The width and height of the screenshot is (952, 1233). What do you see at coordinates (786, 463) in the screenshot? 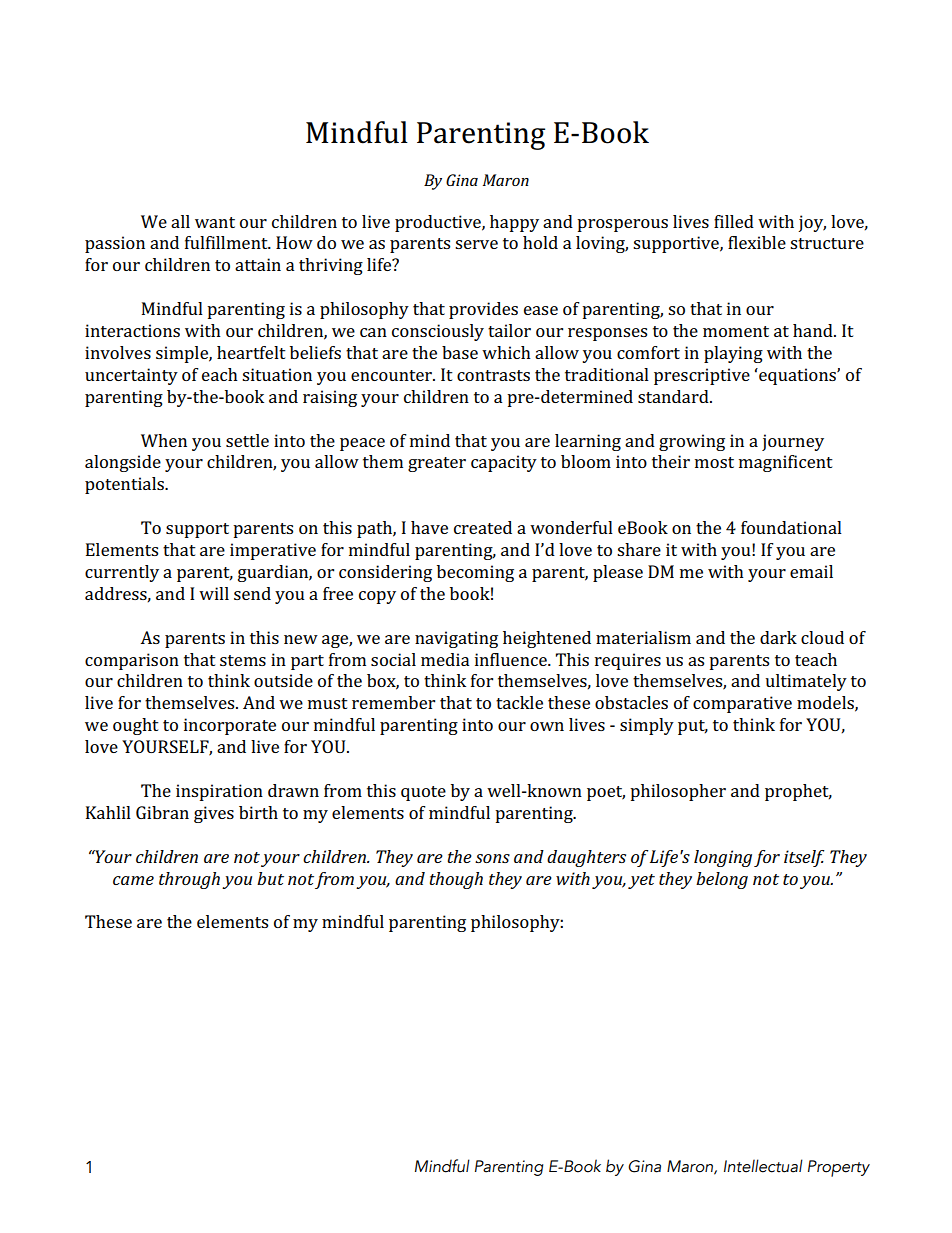
I see `magnificent` at bounding box center [786, 463].
